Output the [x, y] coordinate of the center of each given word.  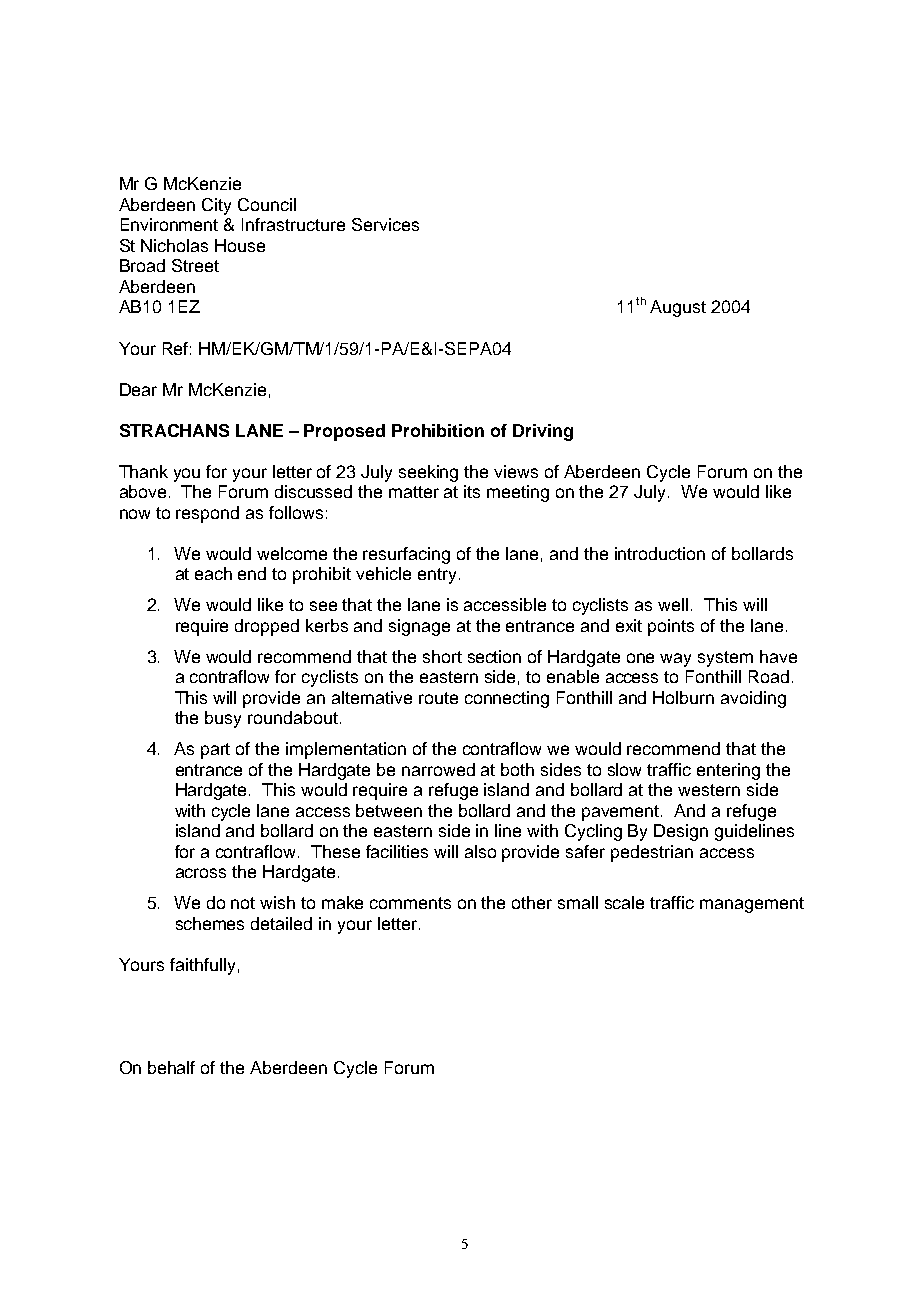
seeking [428, 473]
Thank [143, 471]
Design [681, 832]
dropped [267, 627]
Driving [543, 432]
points [671, 627]
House [240, 245]
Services [385, 224]
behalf [171, 1067]
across [201, 873]
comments [410, 903]
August [678, 308]
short [442, 656]
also [480, 851]
